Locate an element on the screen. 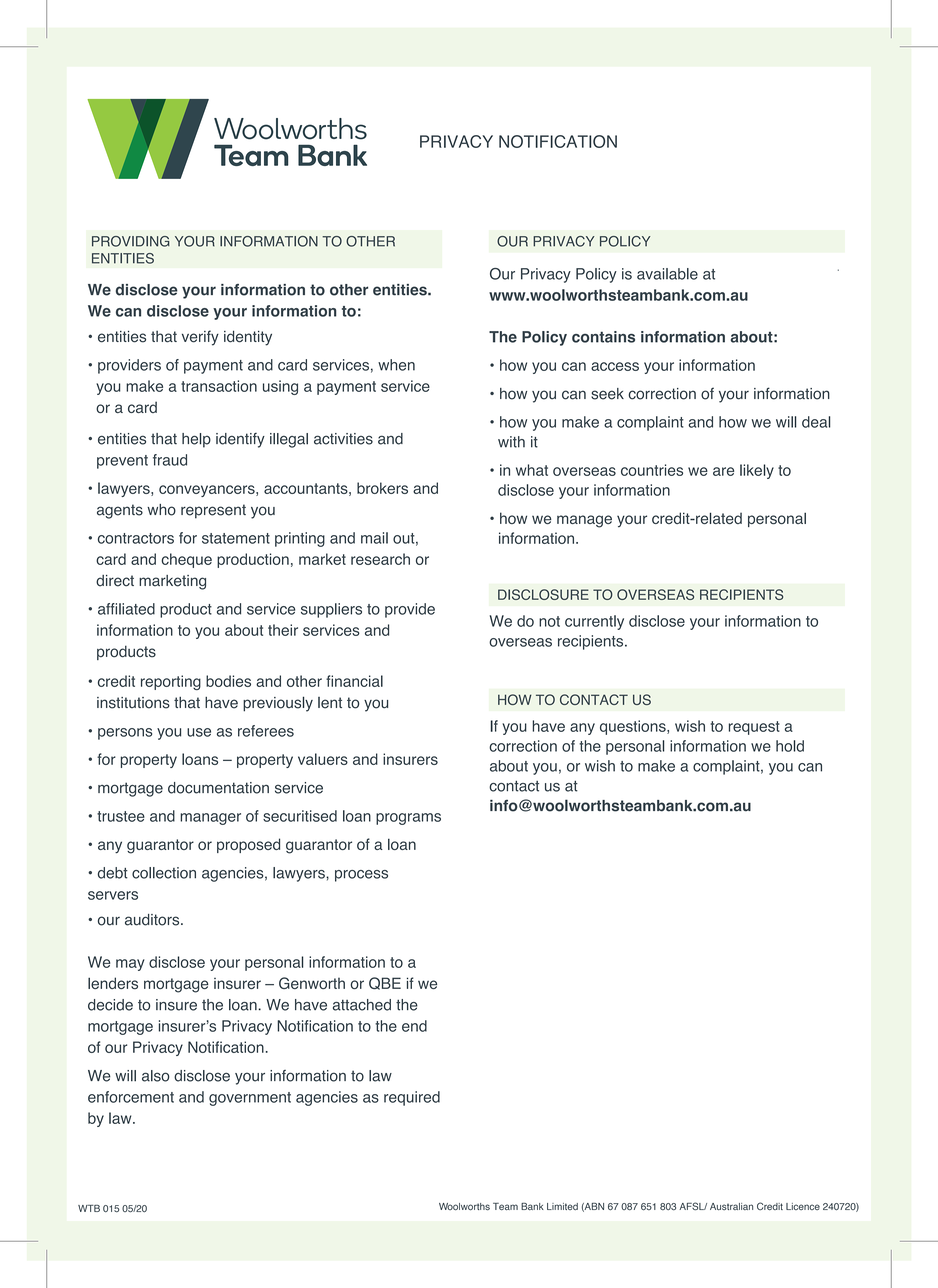 Image resolution: width=938 pixels, height=1288 pixels. process is located at coordinates (361, 876).
